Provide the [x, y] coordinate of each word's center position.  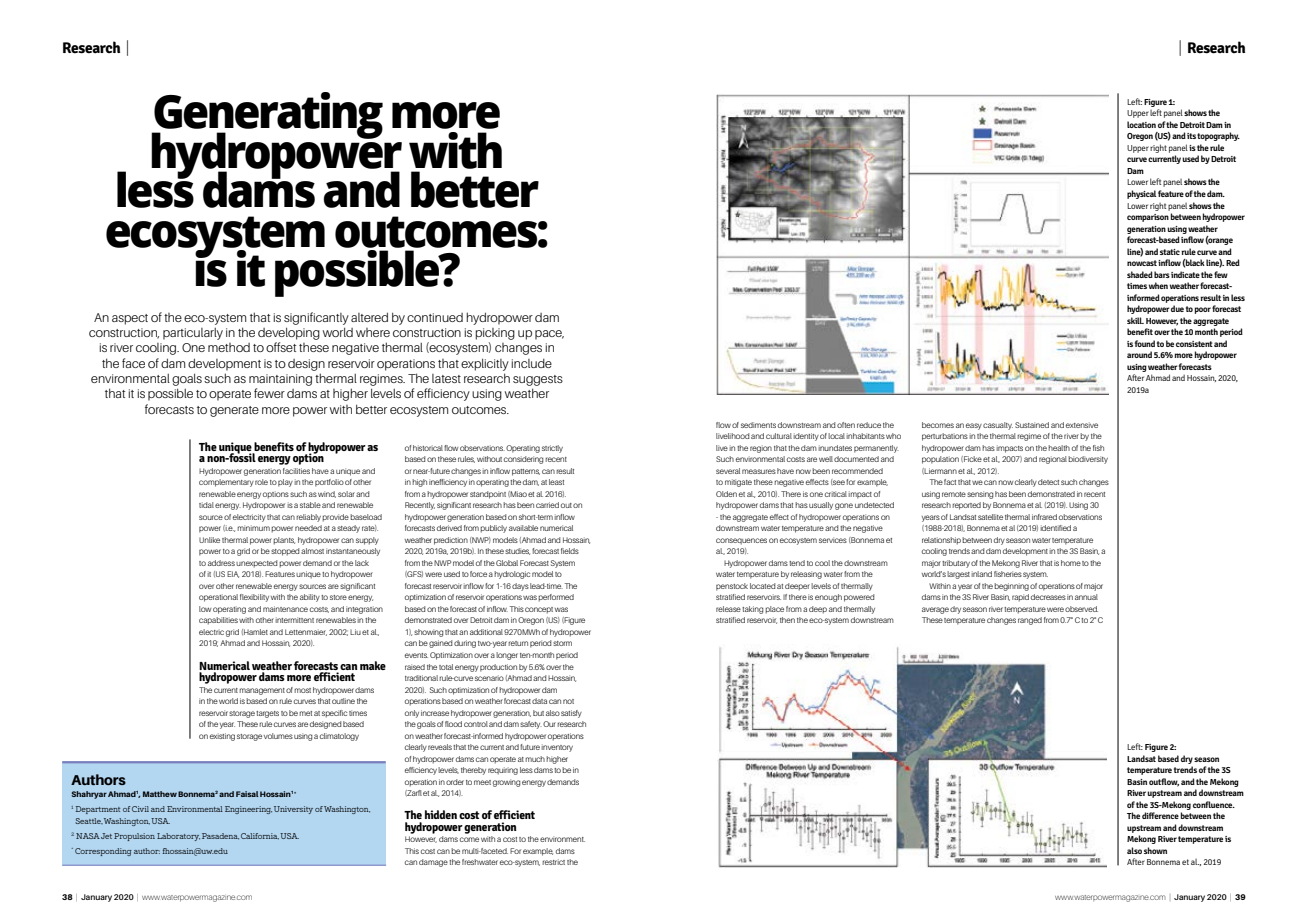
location [1141, 124]
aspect [130, 319]
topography [1218, 136]
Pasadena [220, 836]
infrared [1044, 517]
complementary [226, 483]
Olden [726, 494]
